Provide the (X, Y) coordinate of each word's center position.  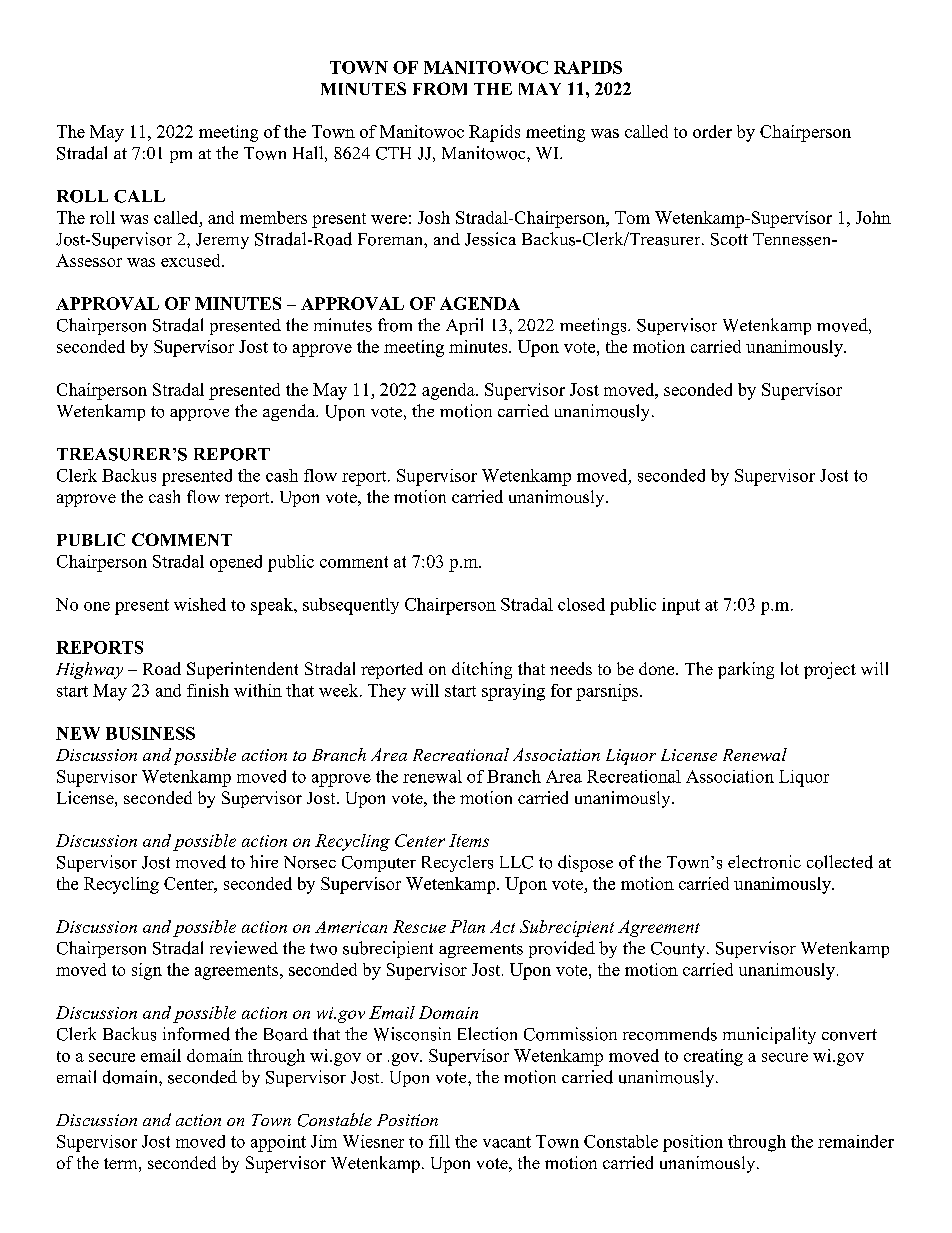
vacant (507, 1142)
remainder (856, 1141)
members (273, 217)
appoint (278, 1143)
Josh (434, 217)
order (712, 131)
